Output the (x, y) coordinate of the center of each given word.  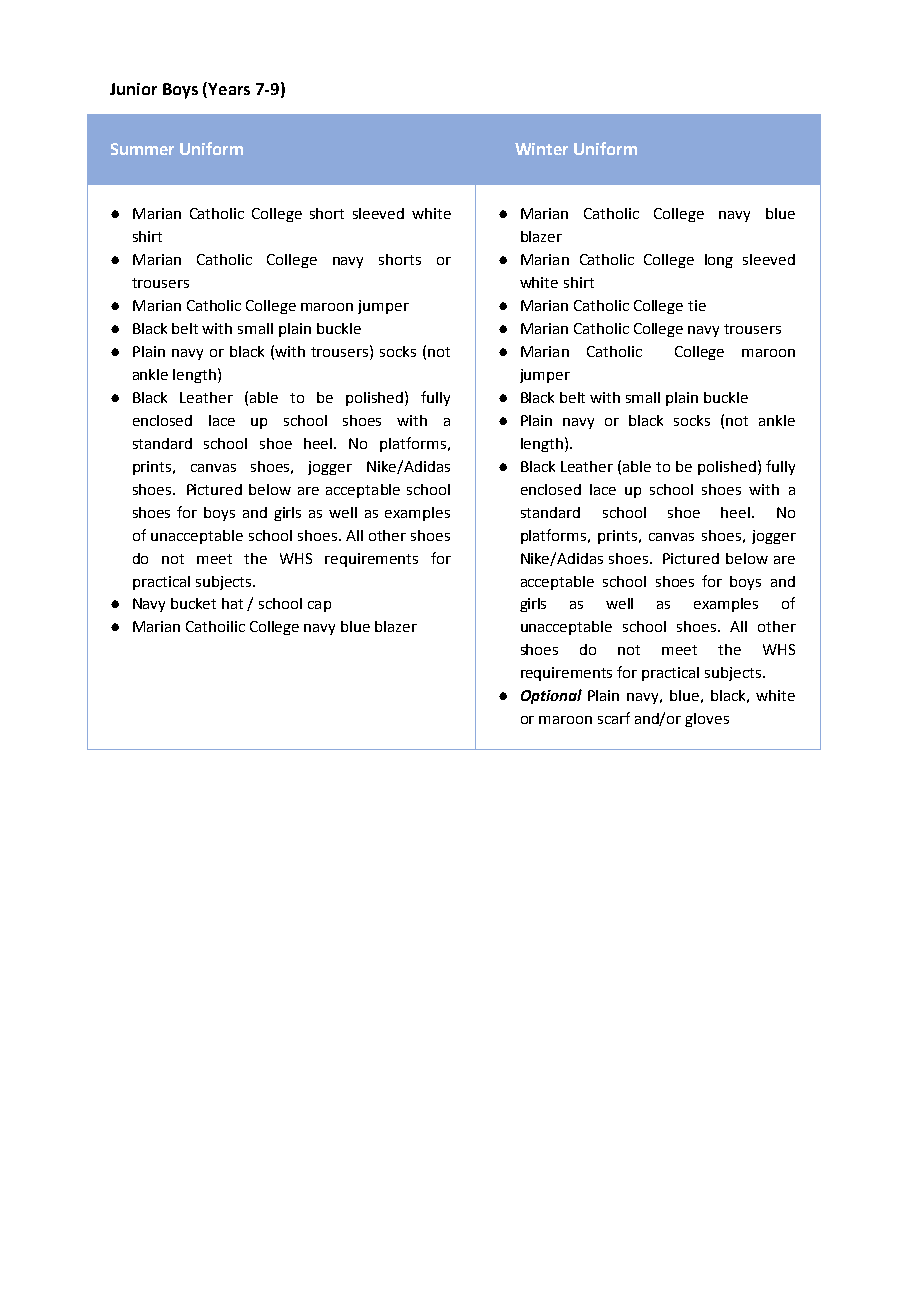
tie (697, 305)
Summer (142, 149)
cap (319, 606)
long (719, 261)
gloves (707, 720)
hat (232, 603)
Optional (551, 696)
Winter (541, 149)
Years (228, 88)
